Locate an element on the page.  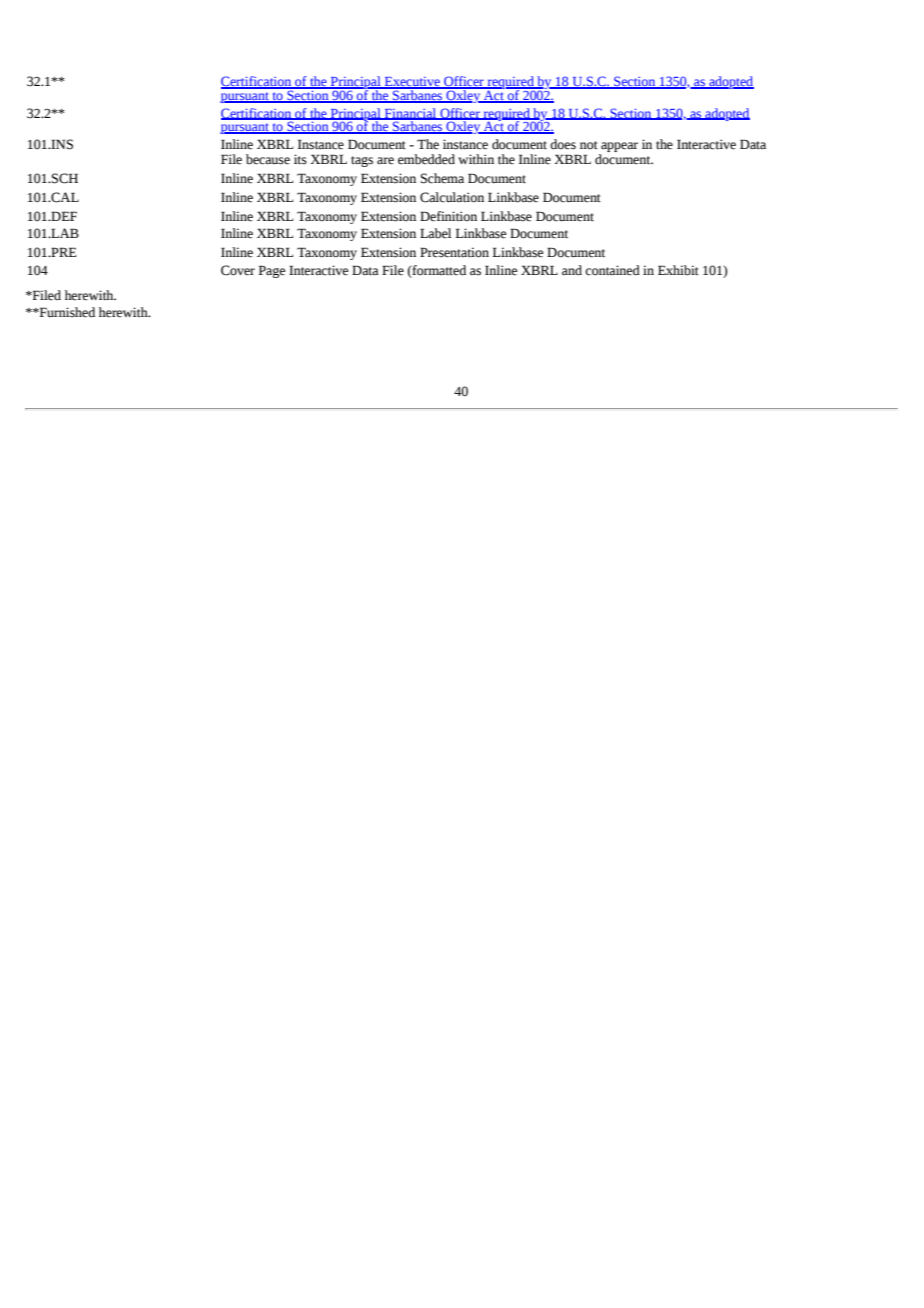
Financial is located at coordinates (410, 114).
